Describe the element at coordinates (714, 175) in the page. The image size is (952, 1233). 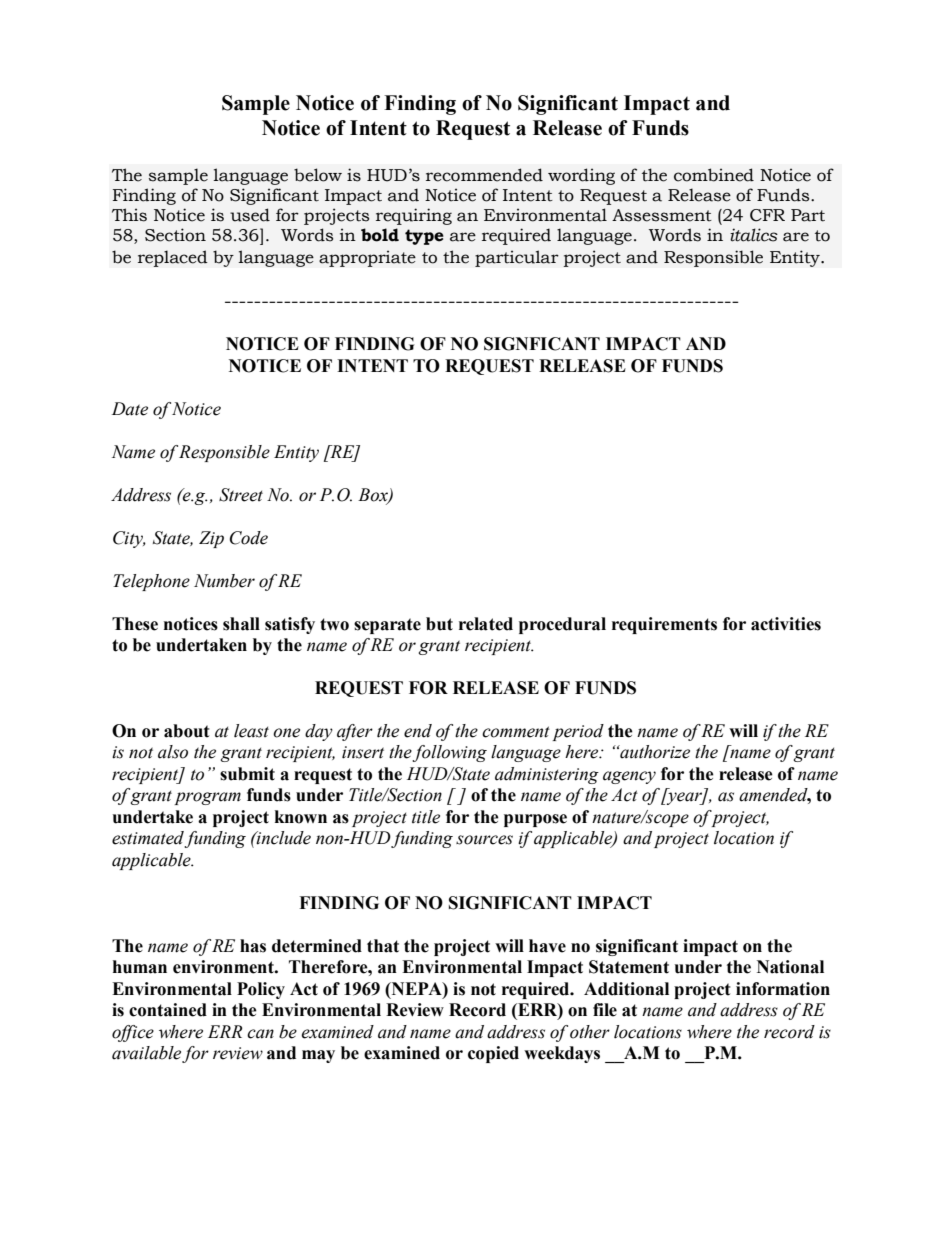
I see `combined` at that location.
